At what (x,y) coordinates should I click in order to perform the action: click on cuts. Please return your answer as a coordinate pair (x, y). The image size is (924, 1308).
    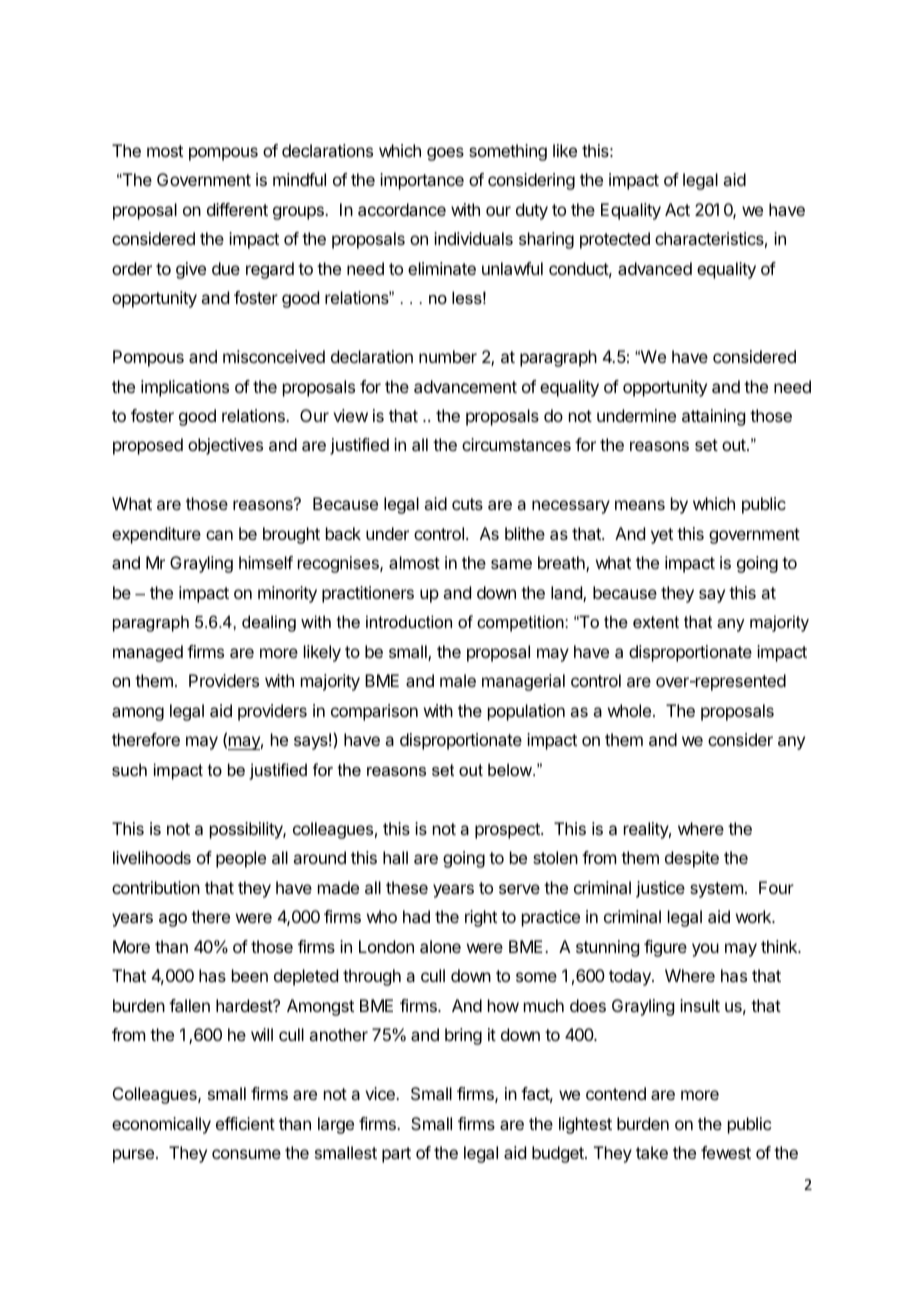
    Looking at the image, I should click on (467, 504).
